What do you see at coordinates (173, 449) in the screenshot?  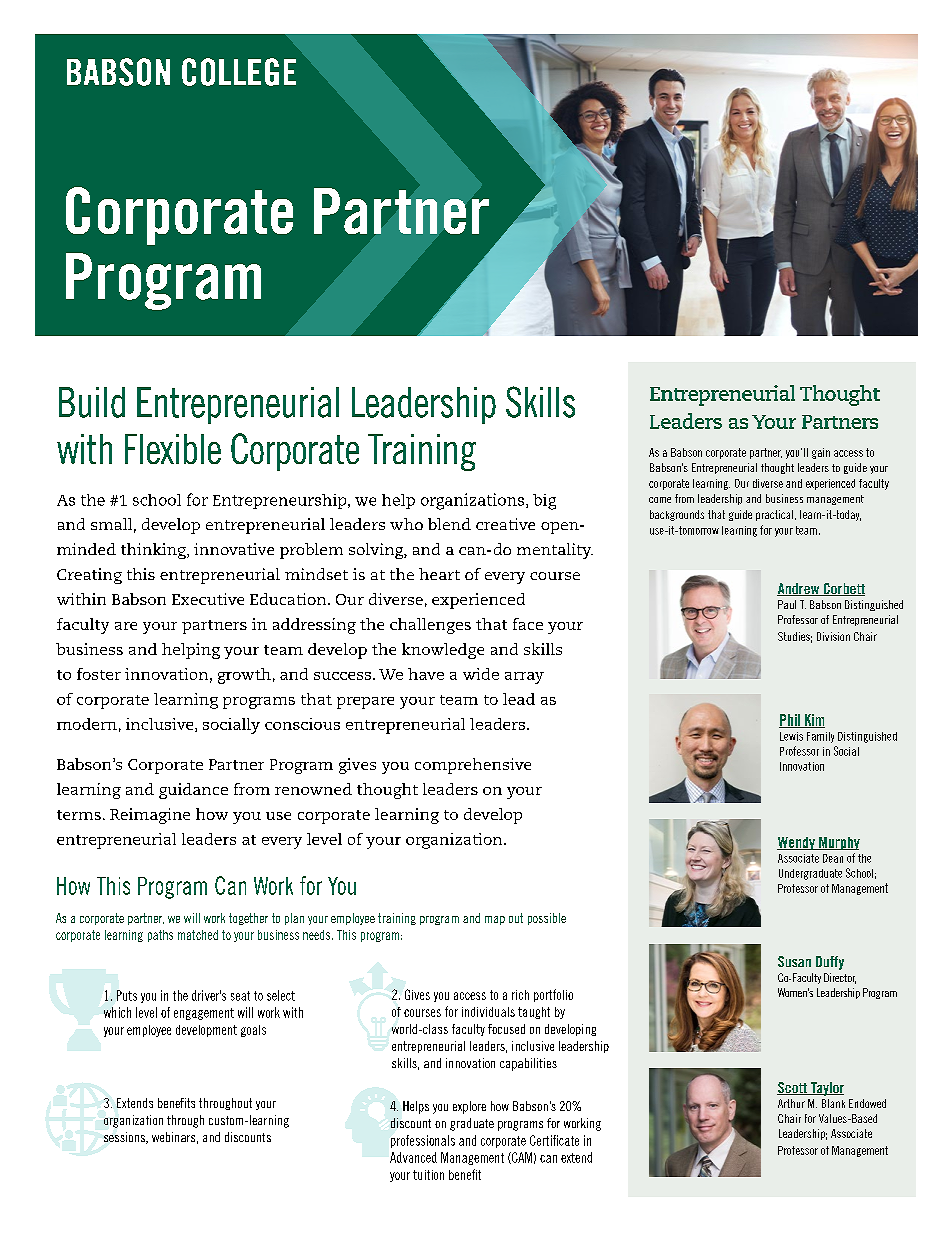 I see `Flexible` at bounding box center [173, 449].
